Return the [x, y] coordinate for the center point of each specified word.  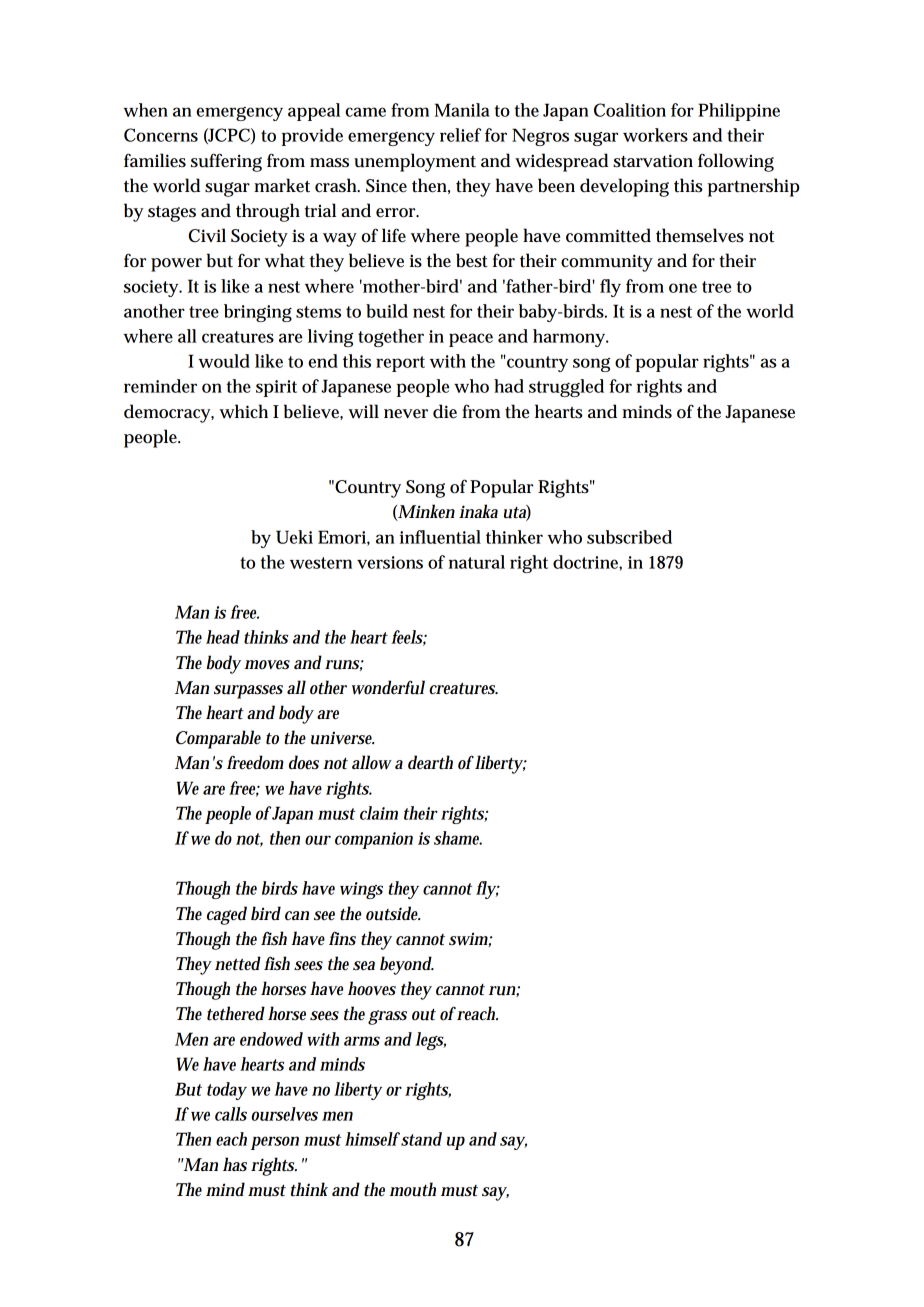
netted [238, 963]
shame [458, 838]
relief [460, 135]
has [235, 1164]
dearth [430, 762]
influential [440, 537]
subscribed [629, 537]
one [683, 288]
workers [655, 135]
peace [471, 340]
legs [430, 1041]
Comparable [218, 739]
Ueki [294, 537]
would [224, 361]
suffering [226, 162]
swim [470, 939]
